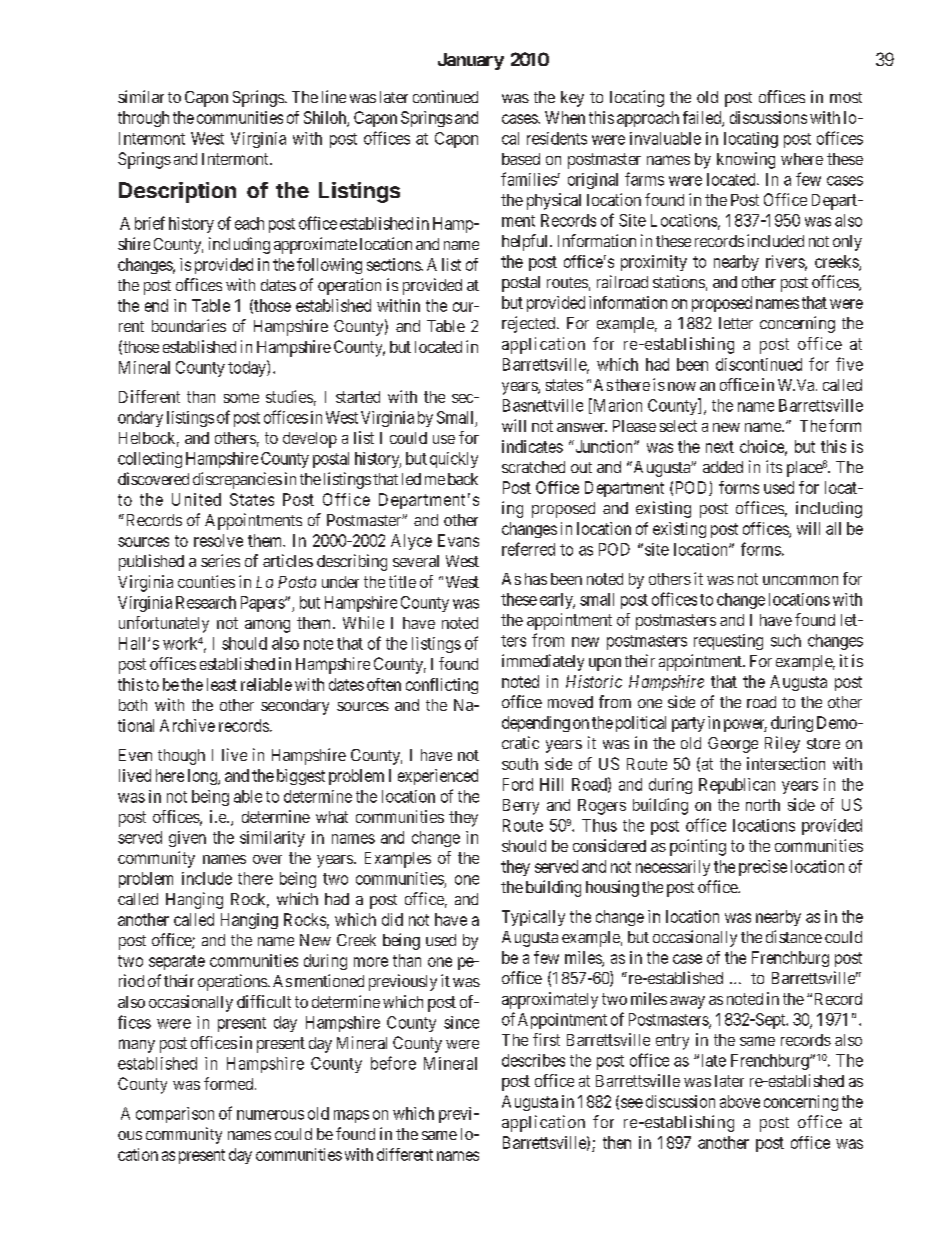 This screenshot has height=1233, width=952. What do you see at coordinates (143, 119) in the screenshot?
I see `through` at bounding box center [143, 119].
